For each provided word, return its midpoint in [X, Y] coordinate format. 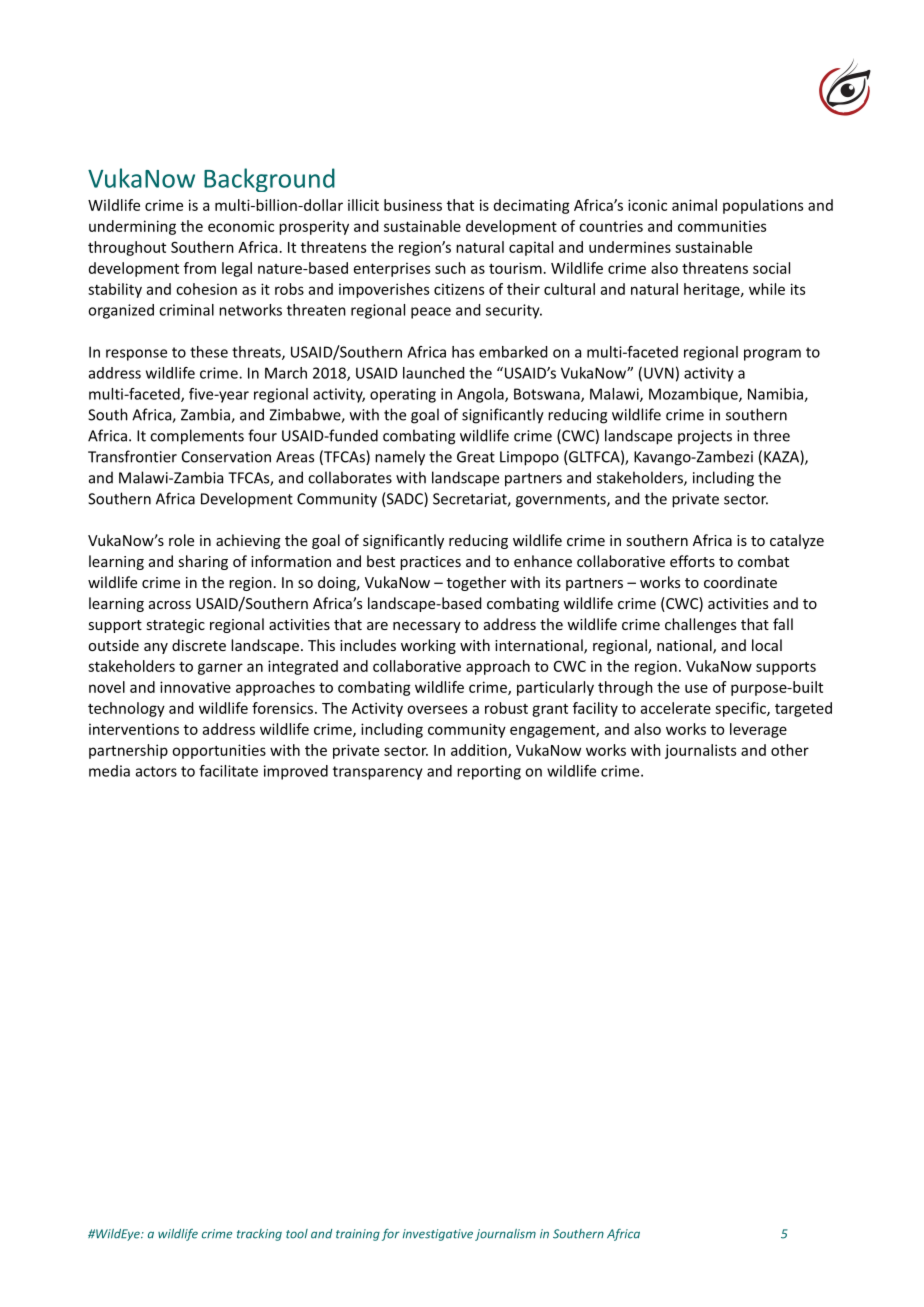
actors [156, 771]
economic [241, 226]
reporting [489, 772]
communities [722, 226]
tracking [259, 1235]
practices [430, 563]
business [413, 205]
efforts [692, 561]
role [181, 540]
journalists [700, 751]
